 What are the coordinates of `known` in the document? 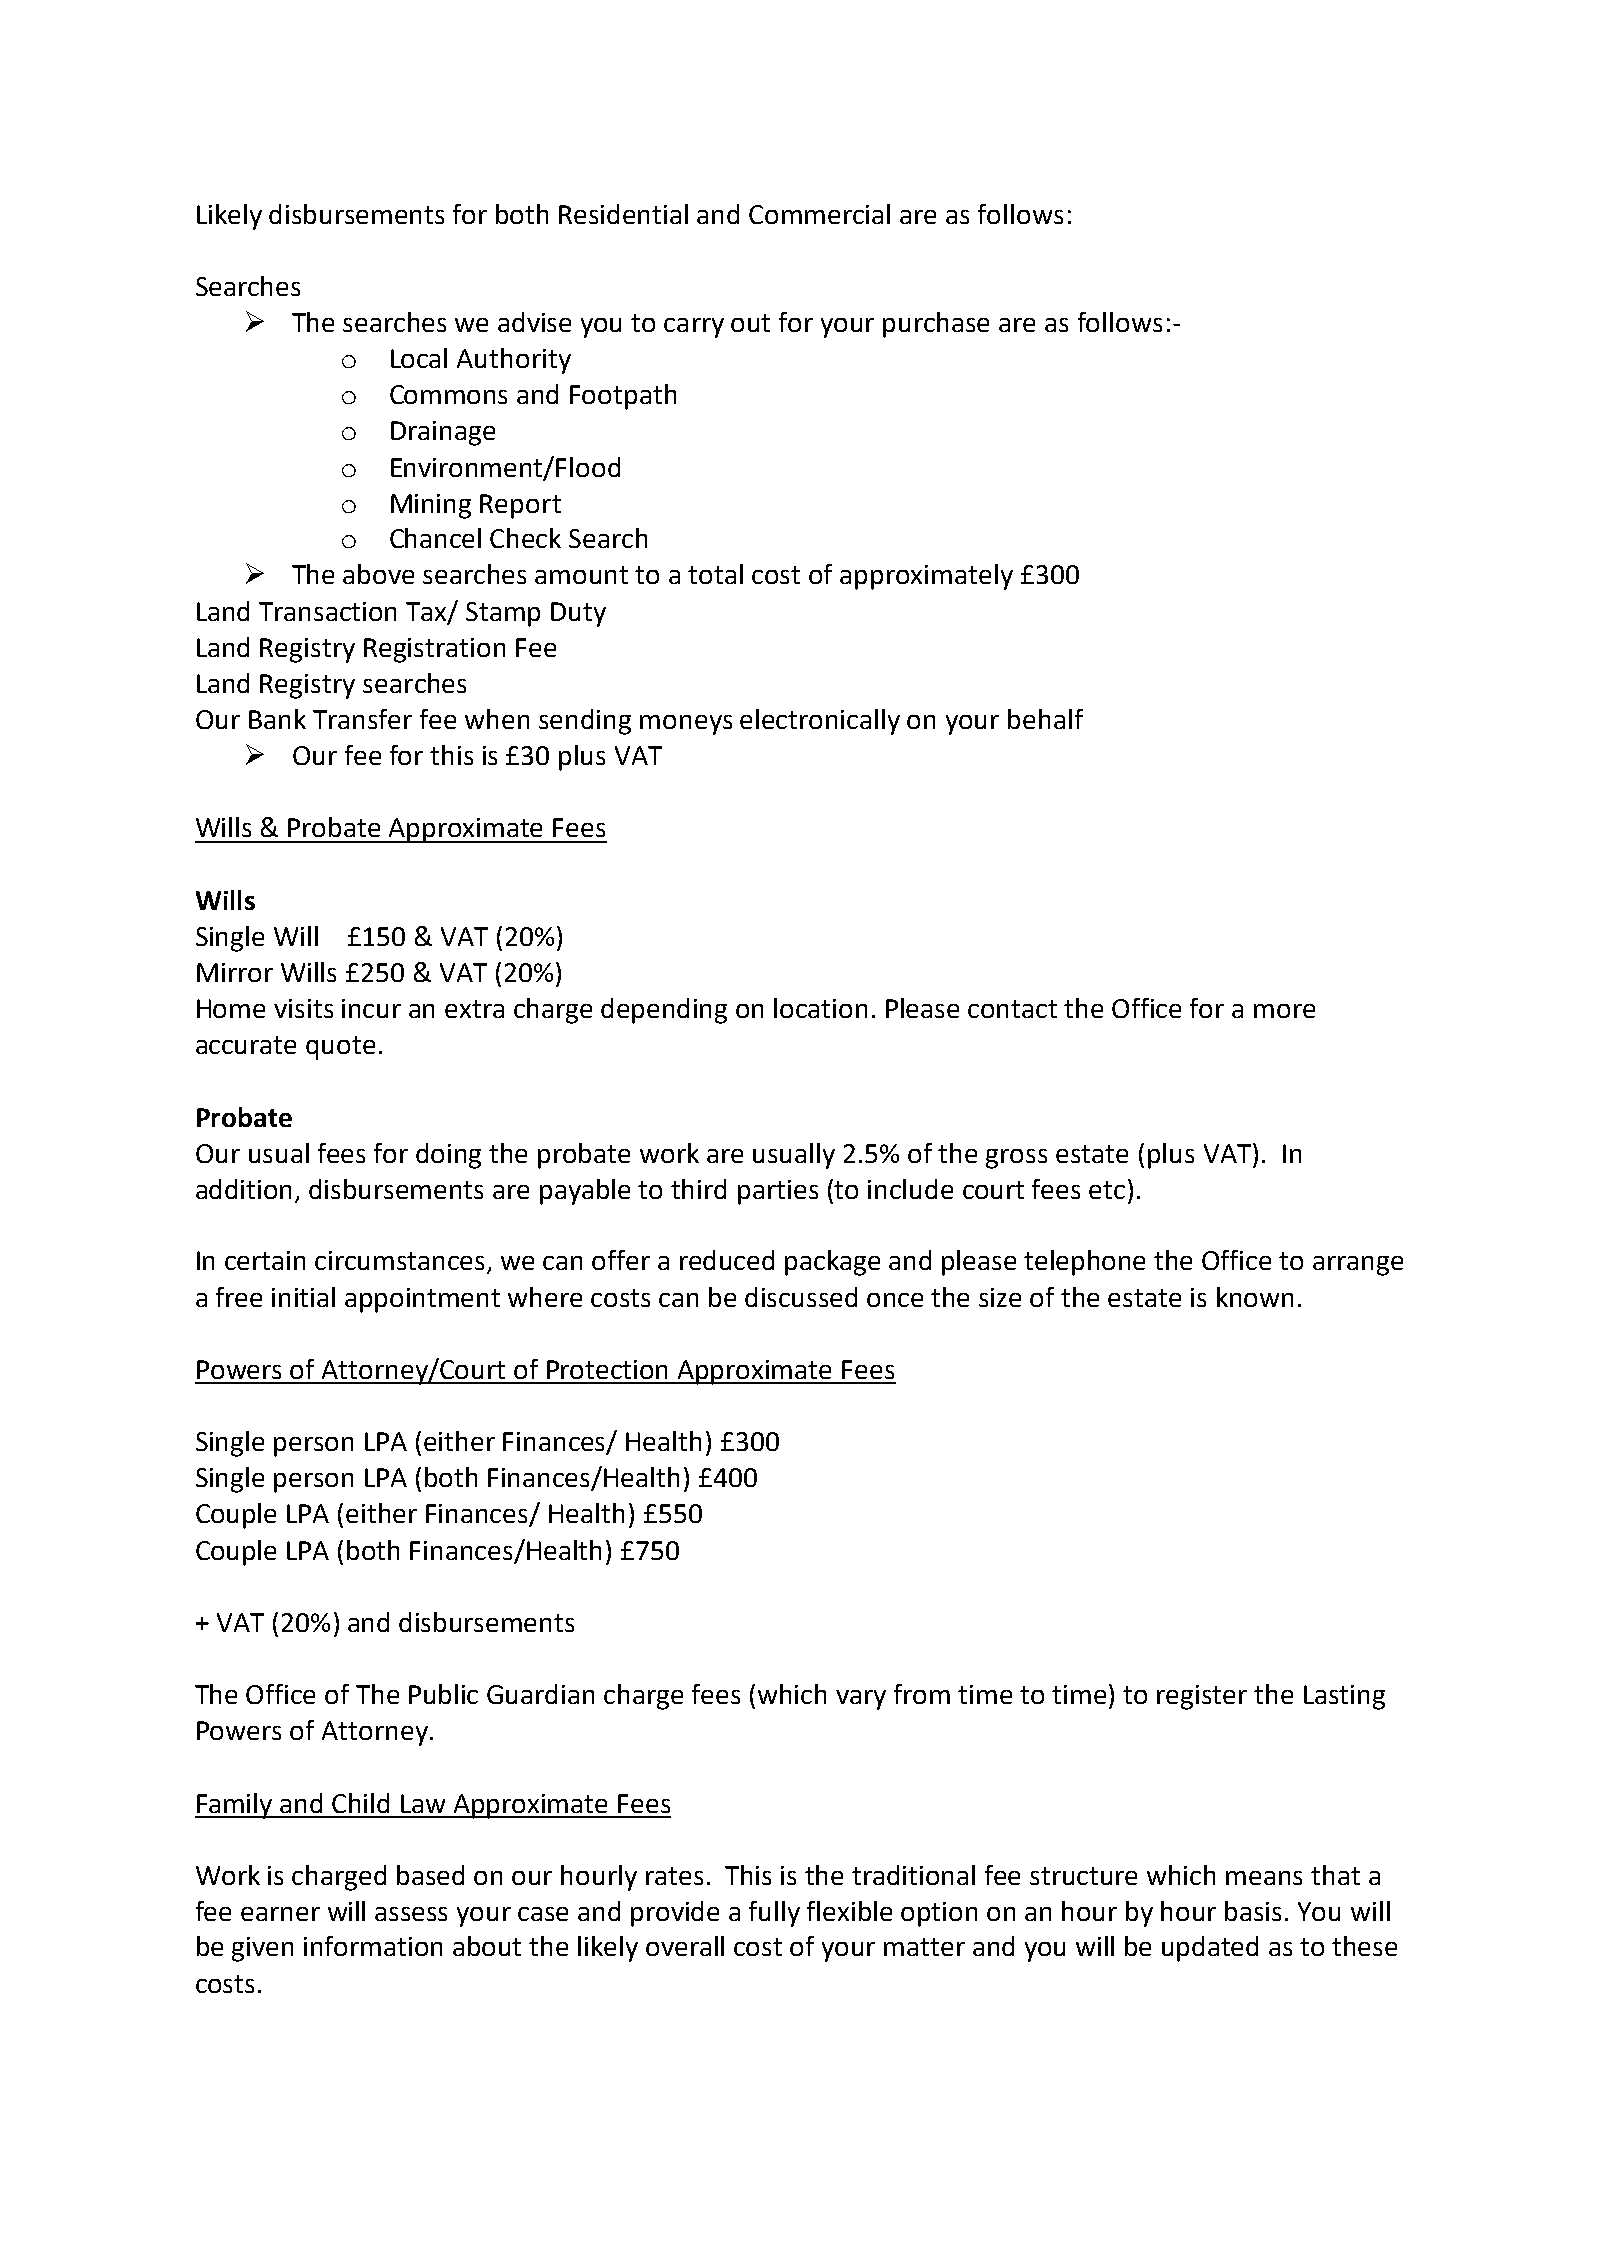 It's located at (1255, 1297).
